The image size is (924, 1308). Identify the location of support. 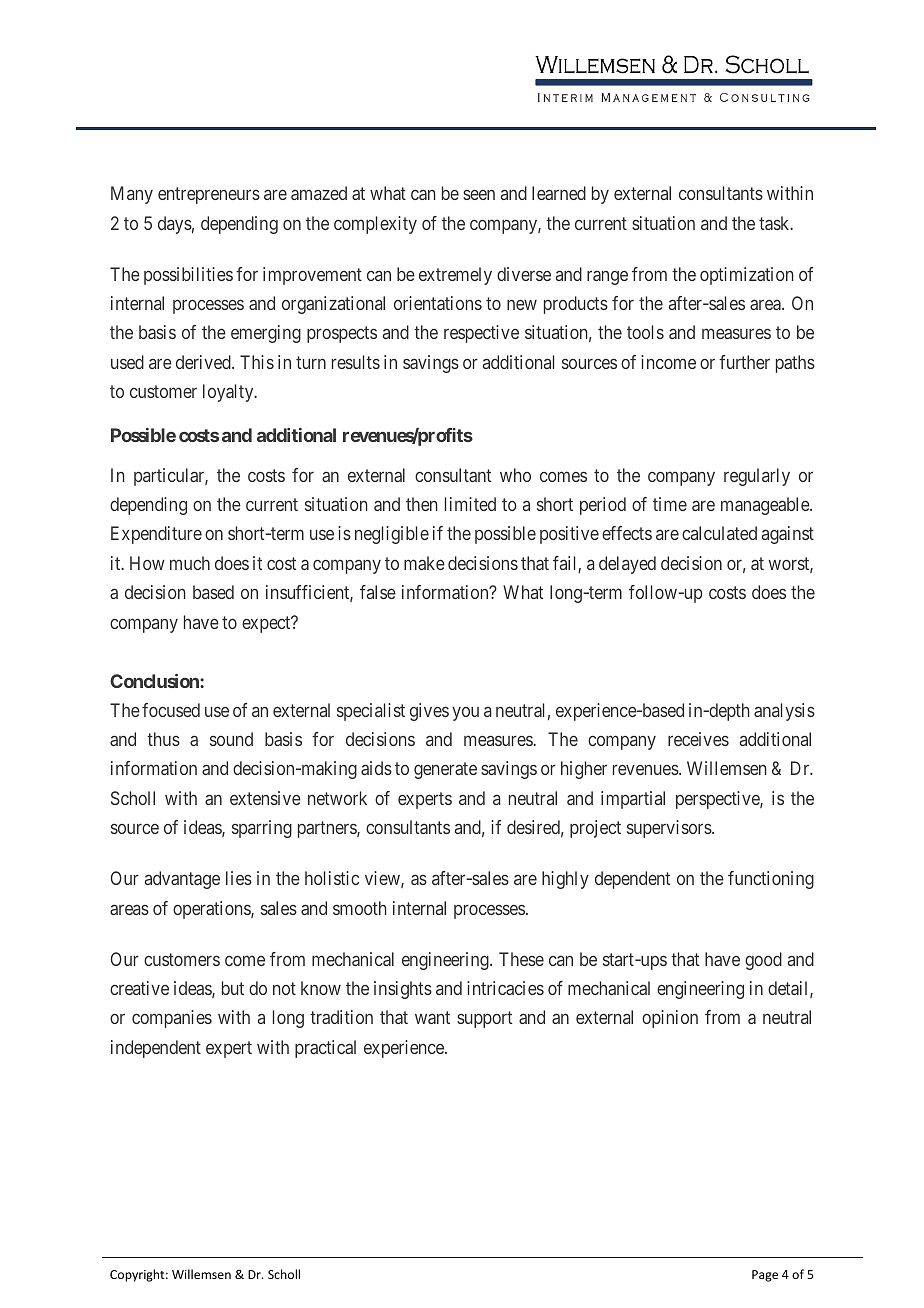
(484, 1020).
